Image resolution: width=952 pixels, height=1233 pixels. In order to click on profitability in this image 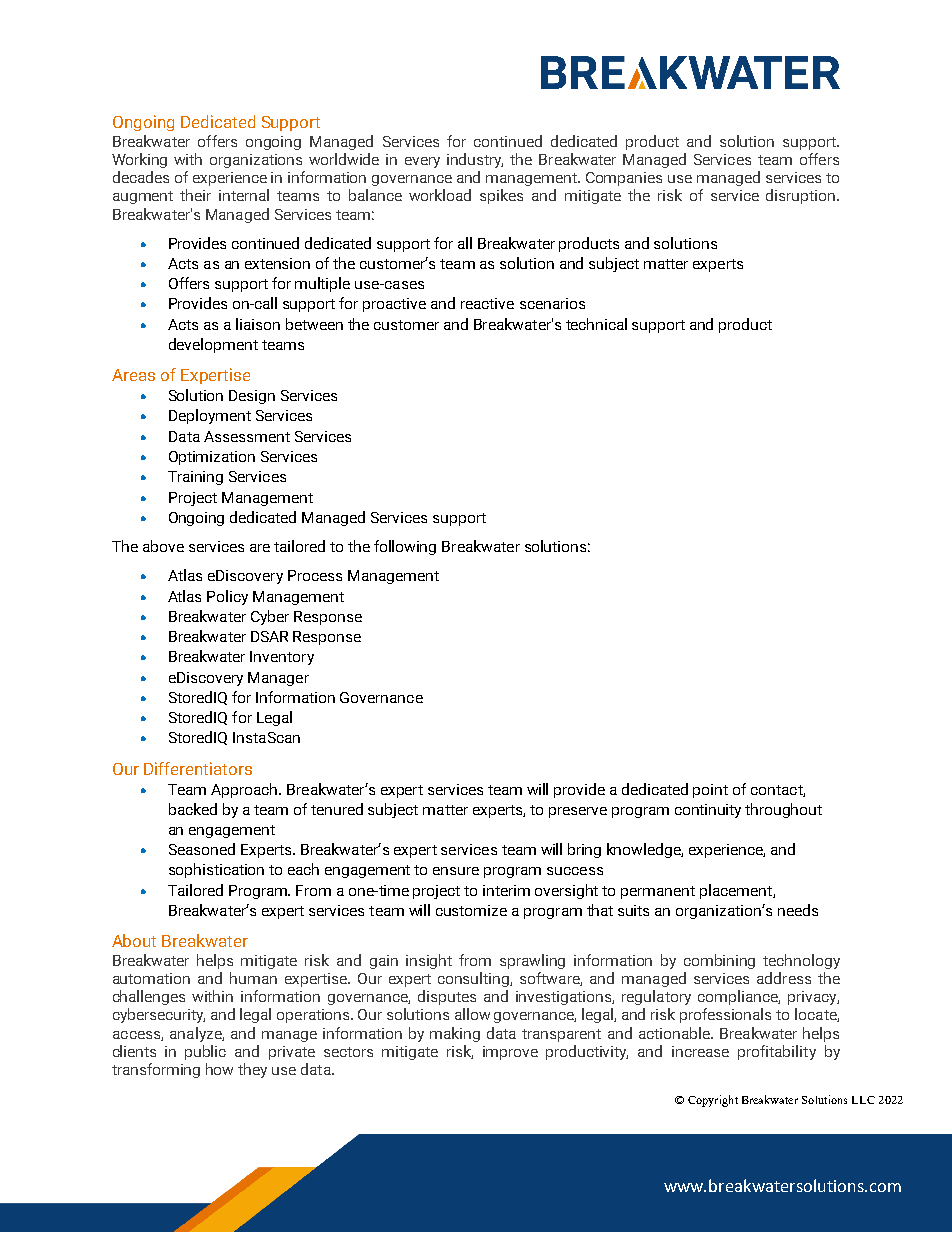, I will do `click(777, 1052)`.
